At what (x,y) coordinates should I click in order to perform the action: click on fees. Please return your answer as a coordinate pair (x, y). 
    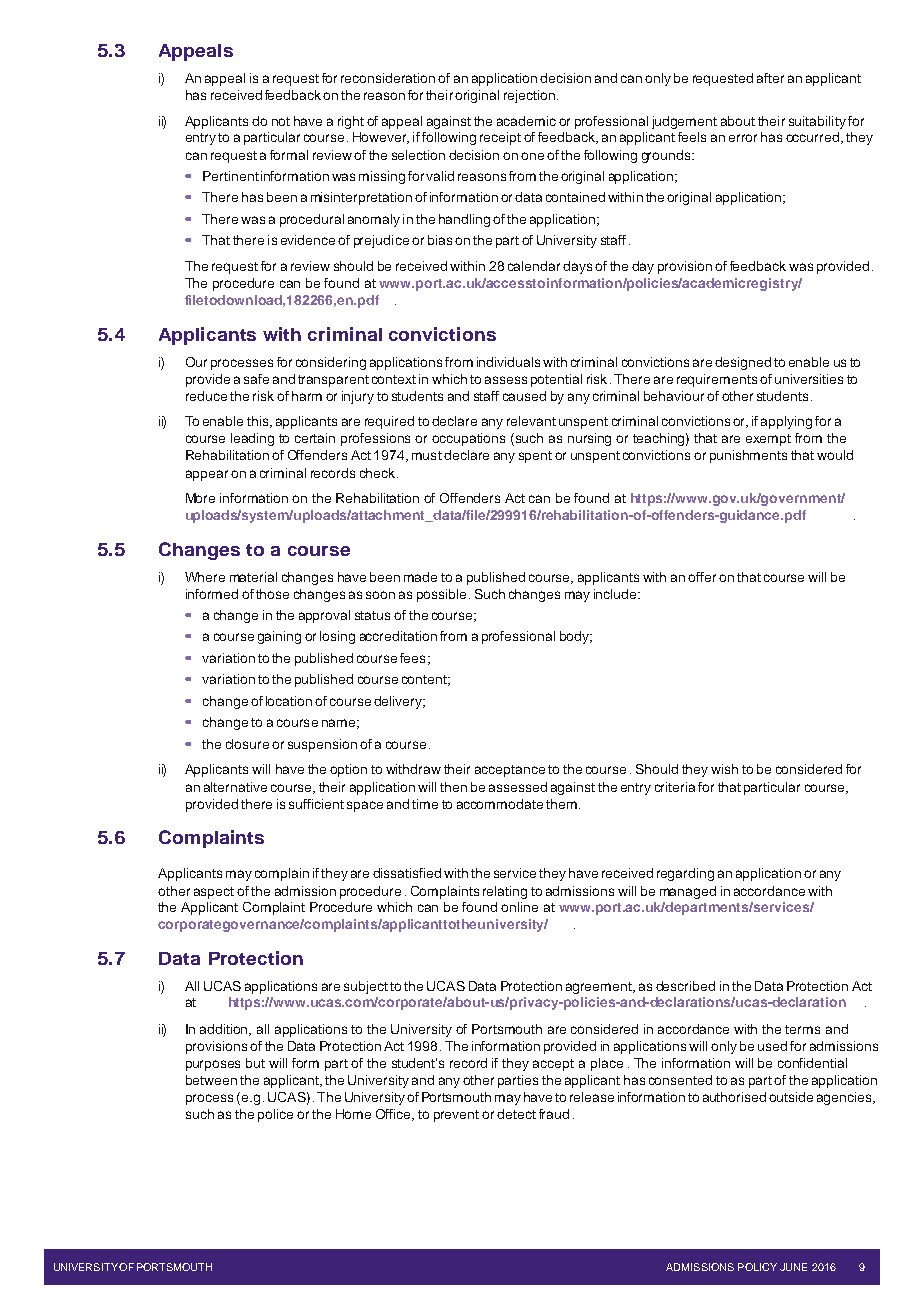
    Looking at the image, I should click on (412, 658).
